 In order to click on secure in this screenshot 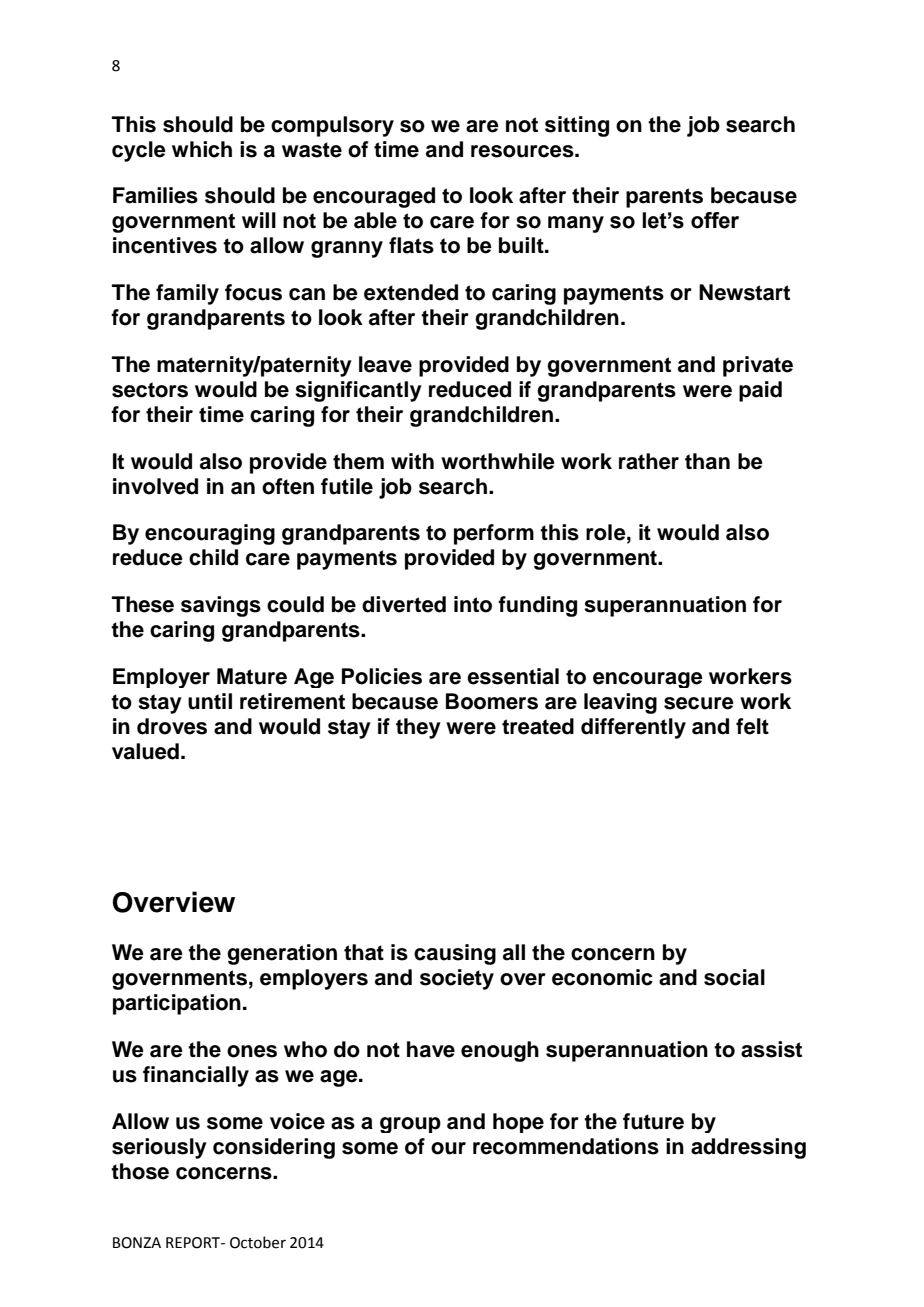, I will do `click(699, 703)`.
